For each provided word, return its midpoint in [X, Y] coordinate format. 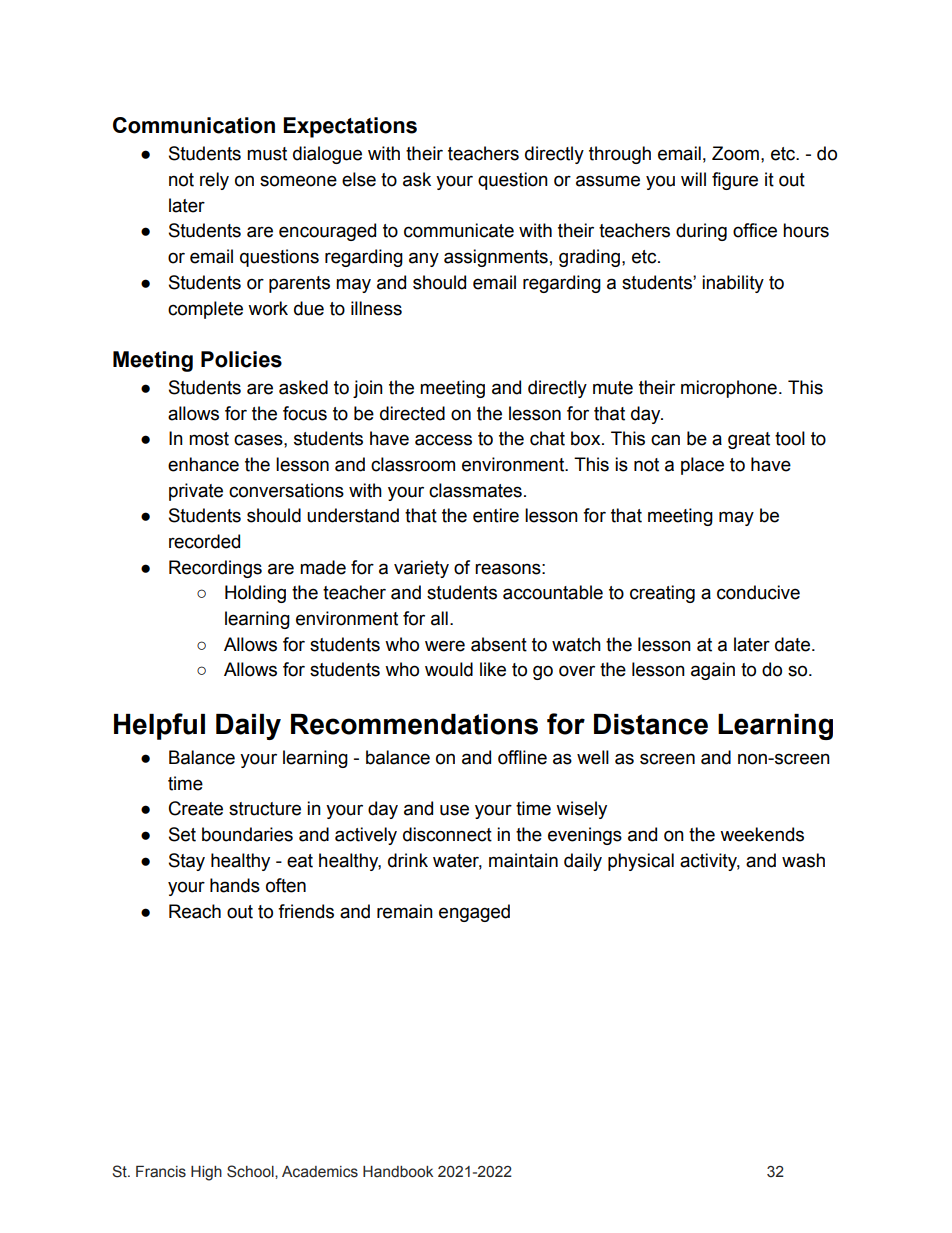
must [267, 154]
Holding [255, 594]
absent [499, 644]
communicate [459, 230]
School [251, 1171]
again [713, 671]
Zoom [735, 153]
